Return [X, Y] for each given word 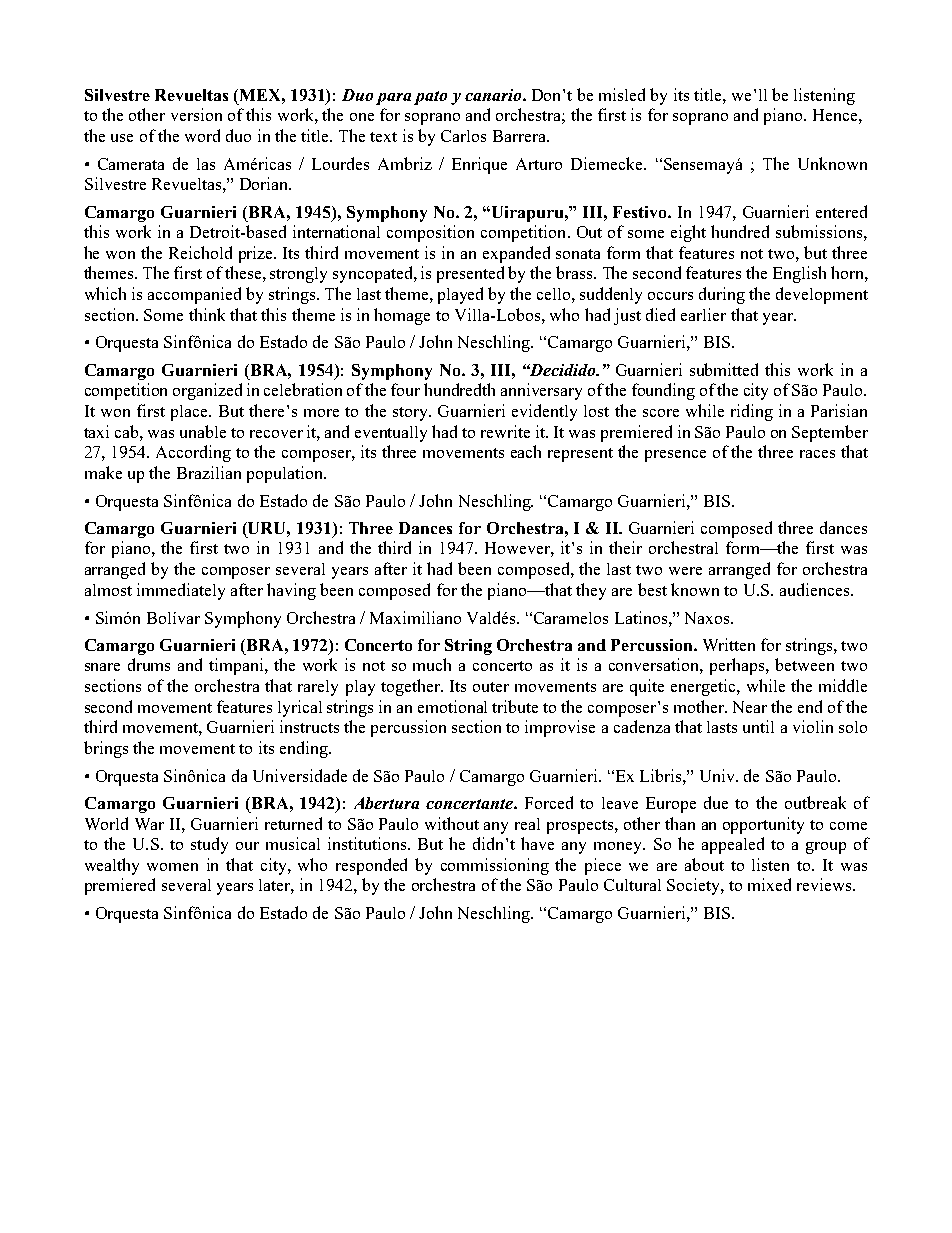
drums [149, 664]
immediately [181, 591]
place [190, 413]
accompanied [194, 295]
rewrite [505, 431]
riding [752, 412]
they [591, 591]
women [172, 867]
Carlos [463, 136]
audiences [814, 589]
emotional [452, 706]
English [799, 274]
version [196, 114]
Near [750, 707]
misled [622, 94]
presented [470, 274]
